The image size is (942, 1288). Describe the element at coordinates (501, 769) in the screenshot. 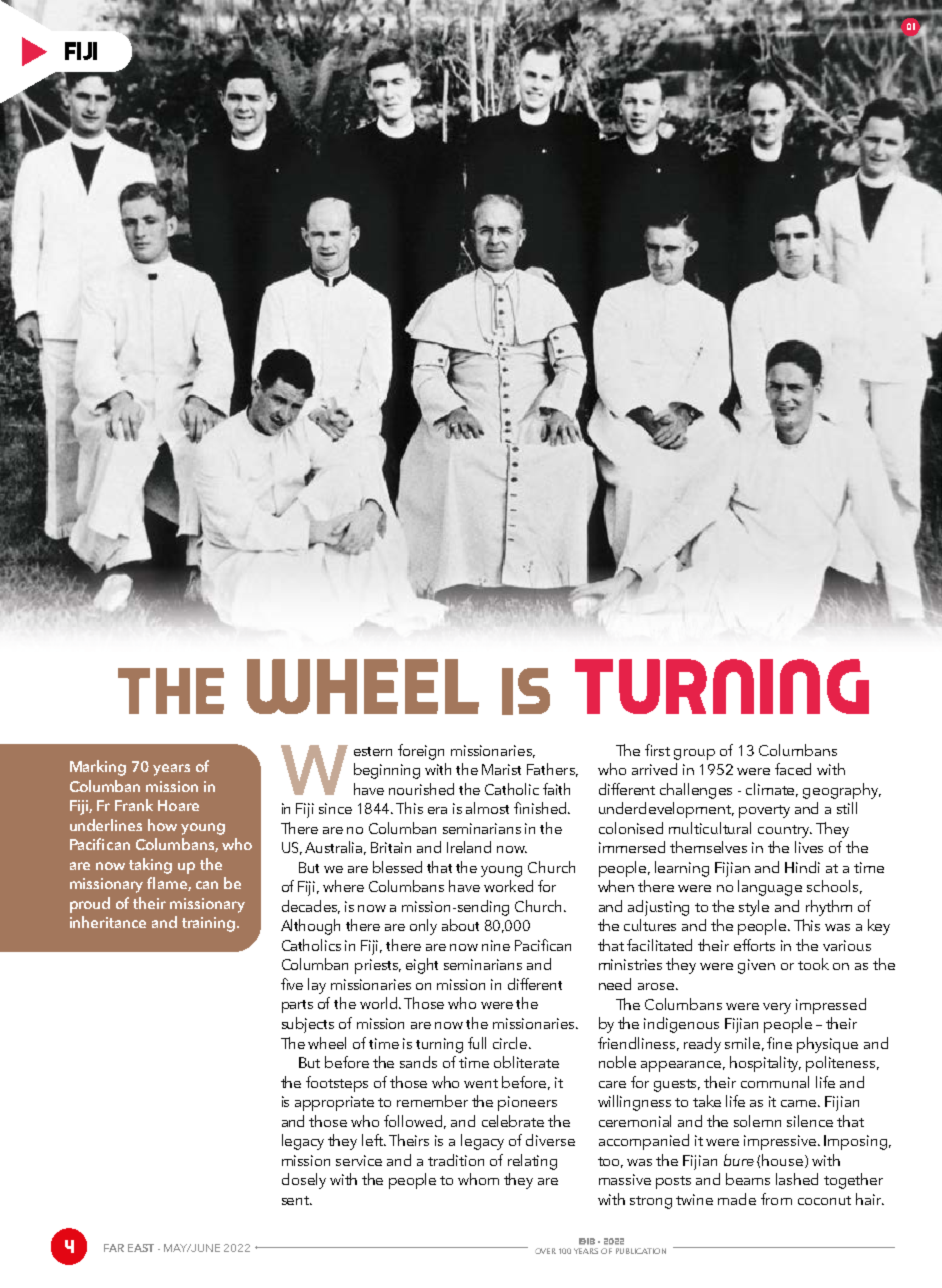

I see `Marist` at that location.
